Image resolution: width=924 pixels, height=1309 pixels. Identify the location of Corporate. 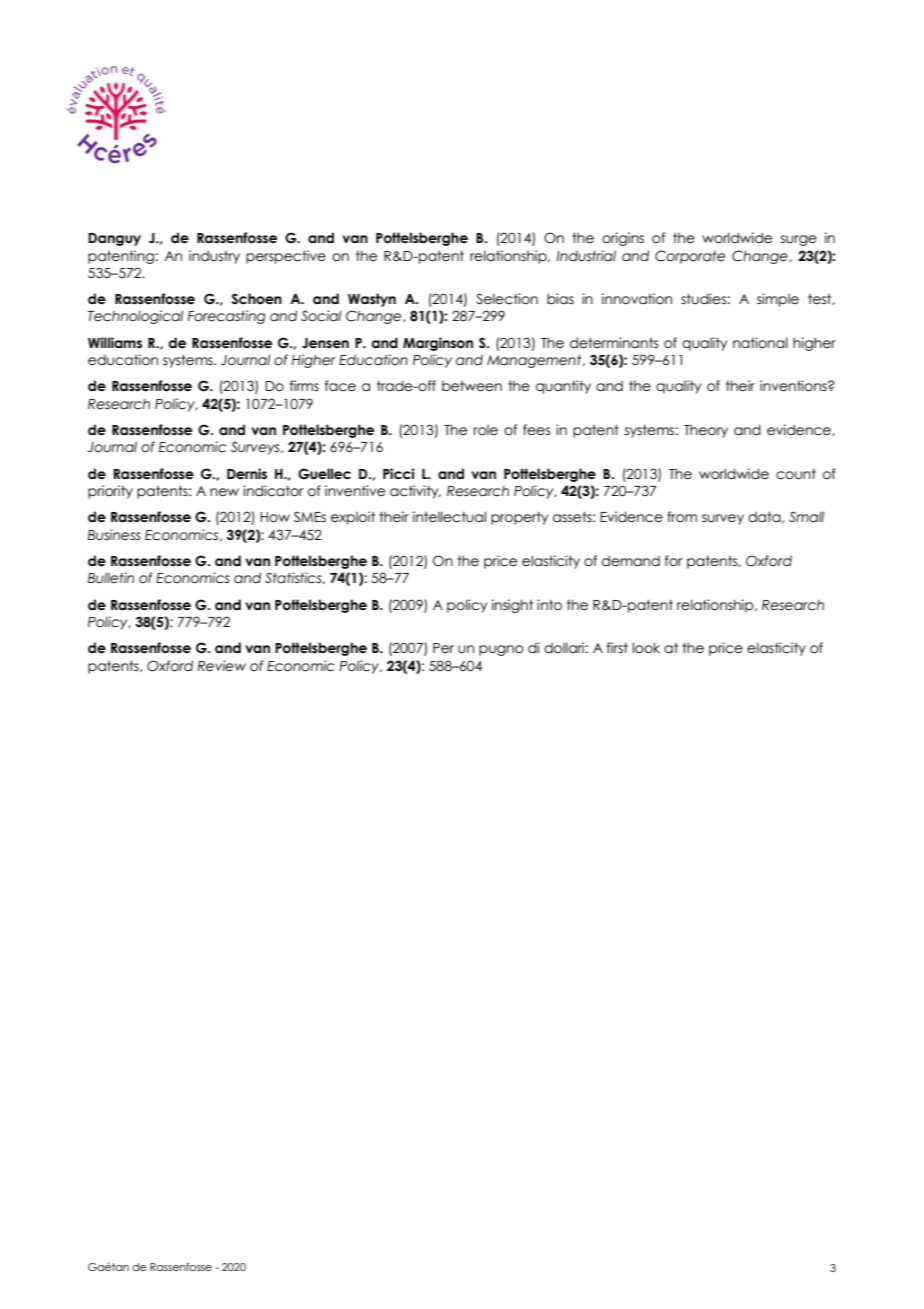
(690, 257).
